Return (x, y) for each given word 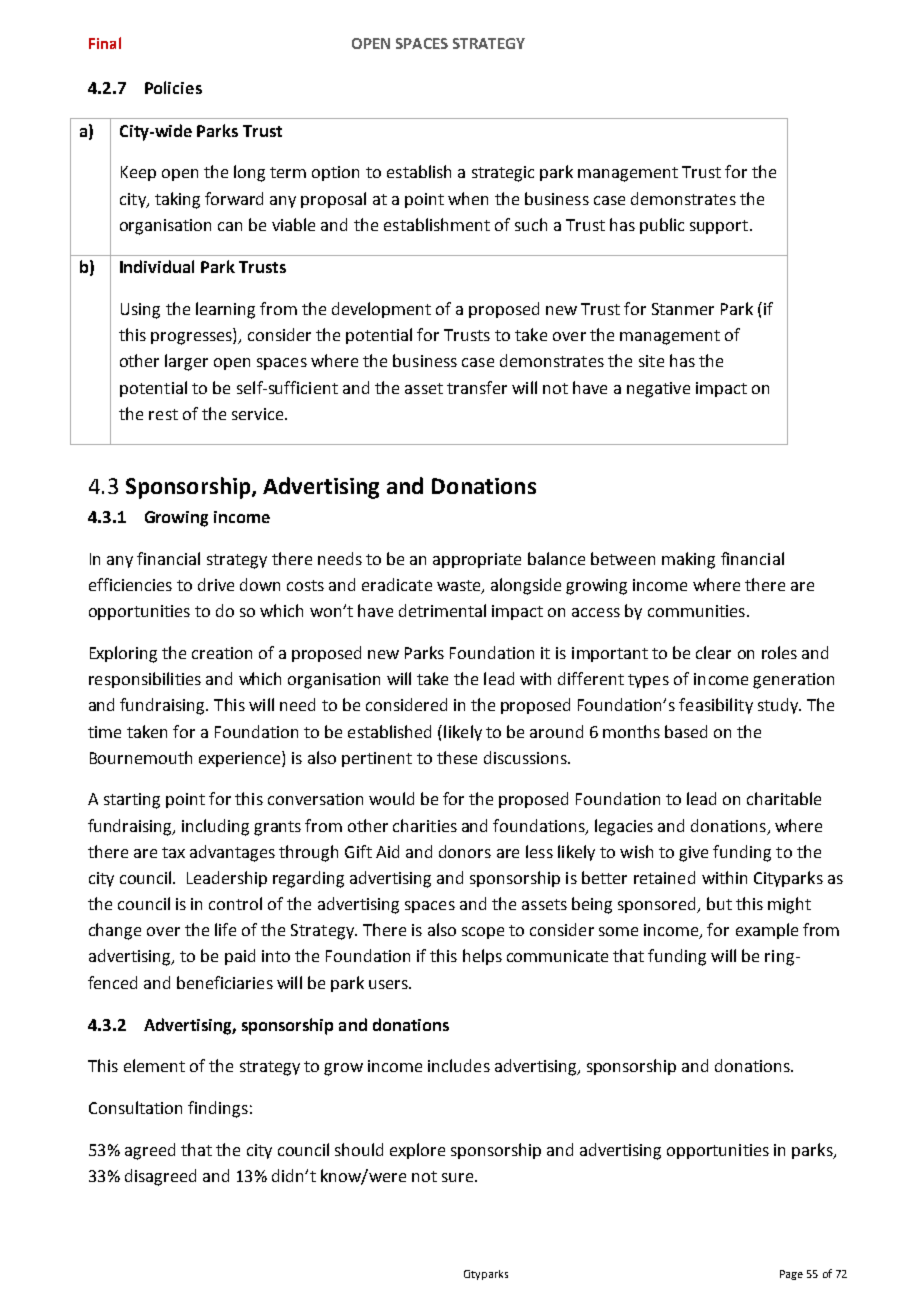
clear (713, 652)
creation (222, 653)
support (719, 227)
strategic (503, 174)
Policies (173, 87)
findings (218, 1109)
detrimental (442, 610)
